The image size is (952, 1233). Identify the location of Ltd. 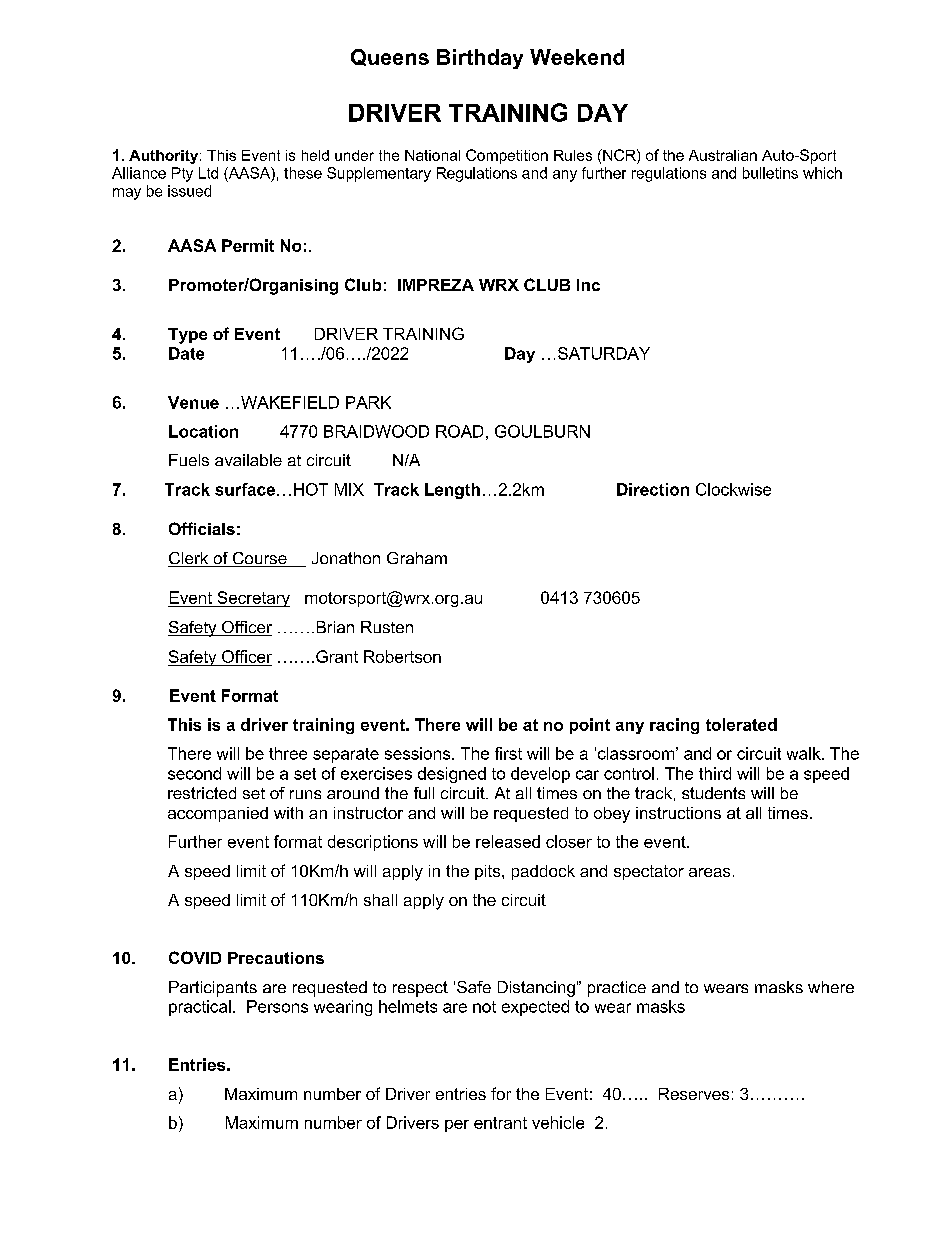
(208, 173).
